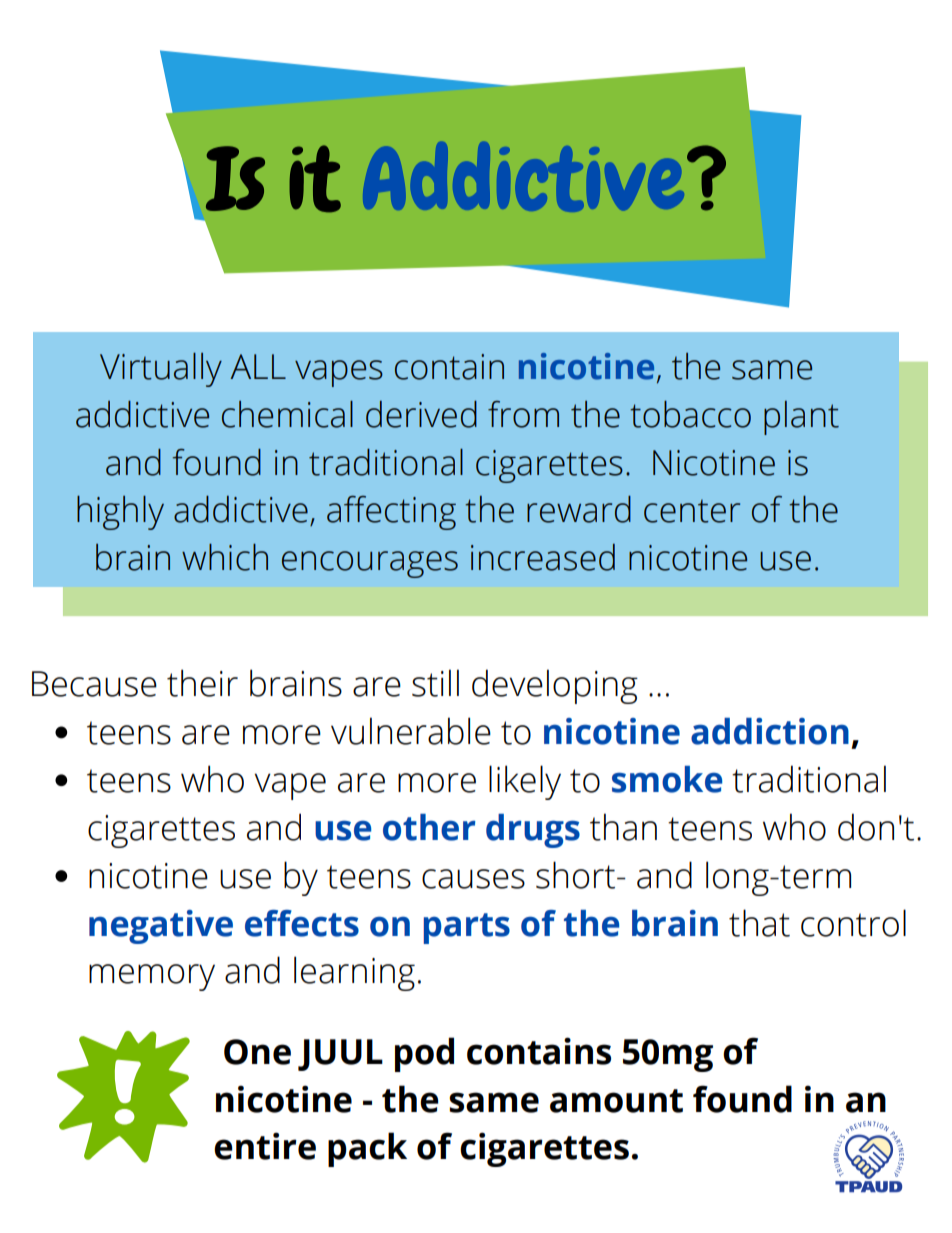  What do you see at coordinates (770, 731) in the document?
I see `addiction` at bounding box center [770, 731].
